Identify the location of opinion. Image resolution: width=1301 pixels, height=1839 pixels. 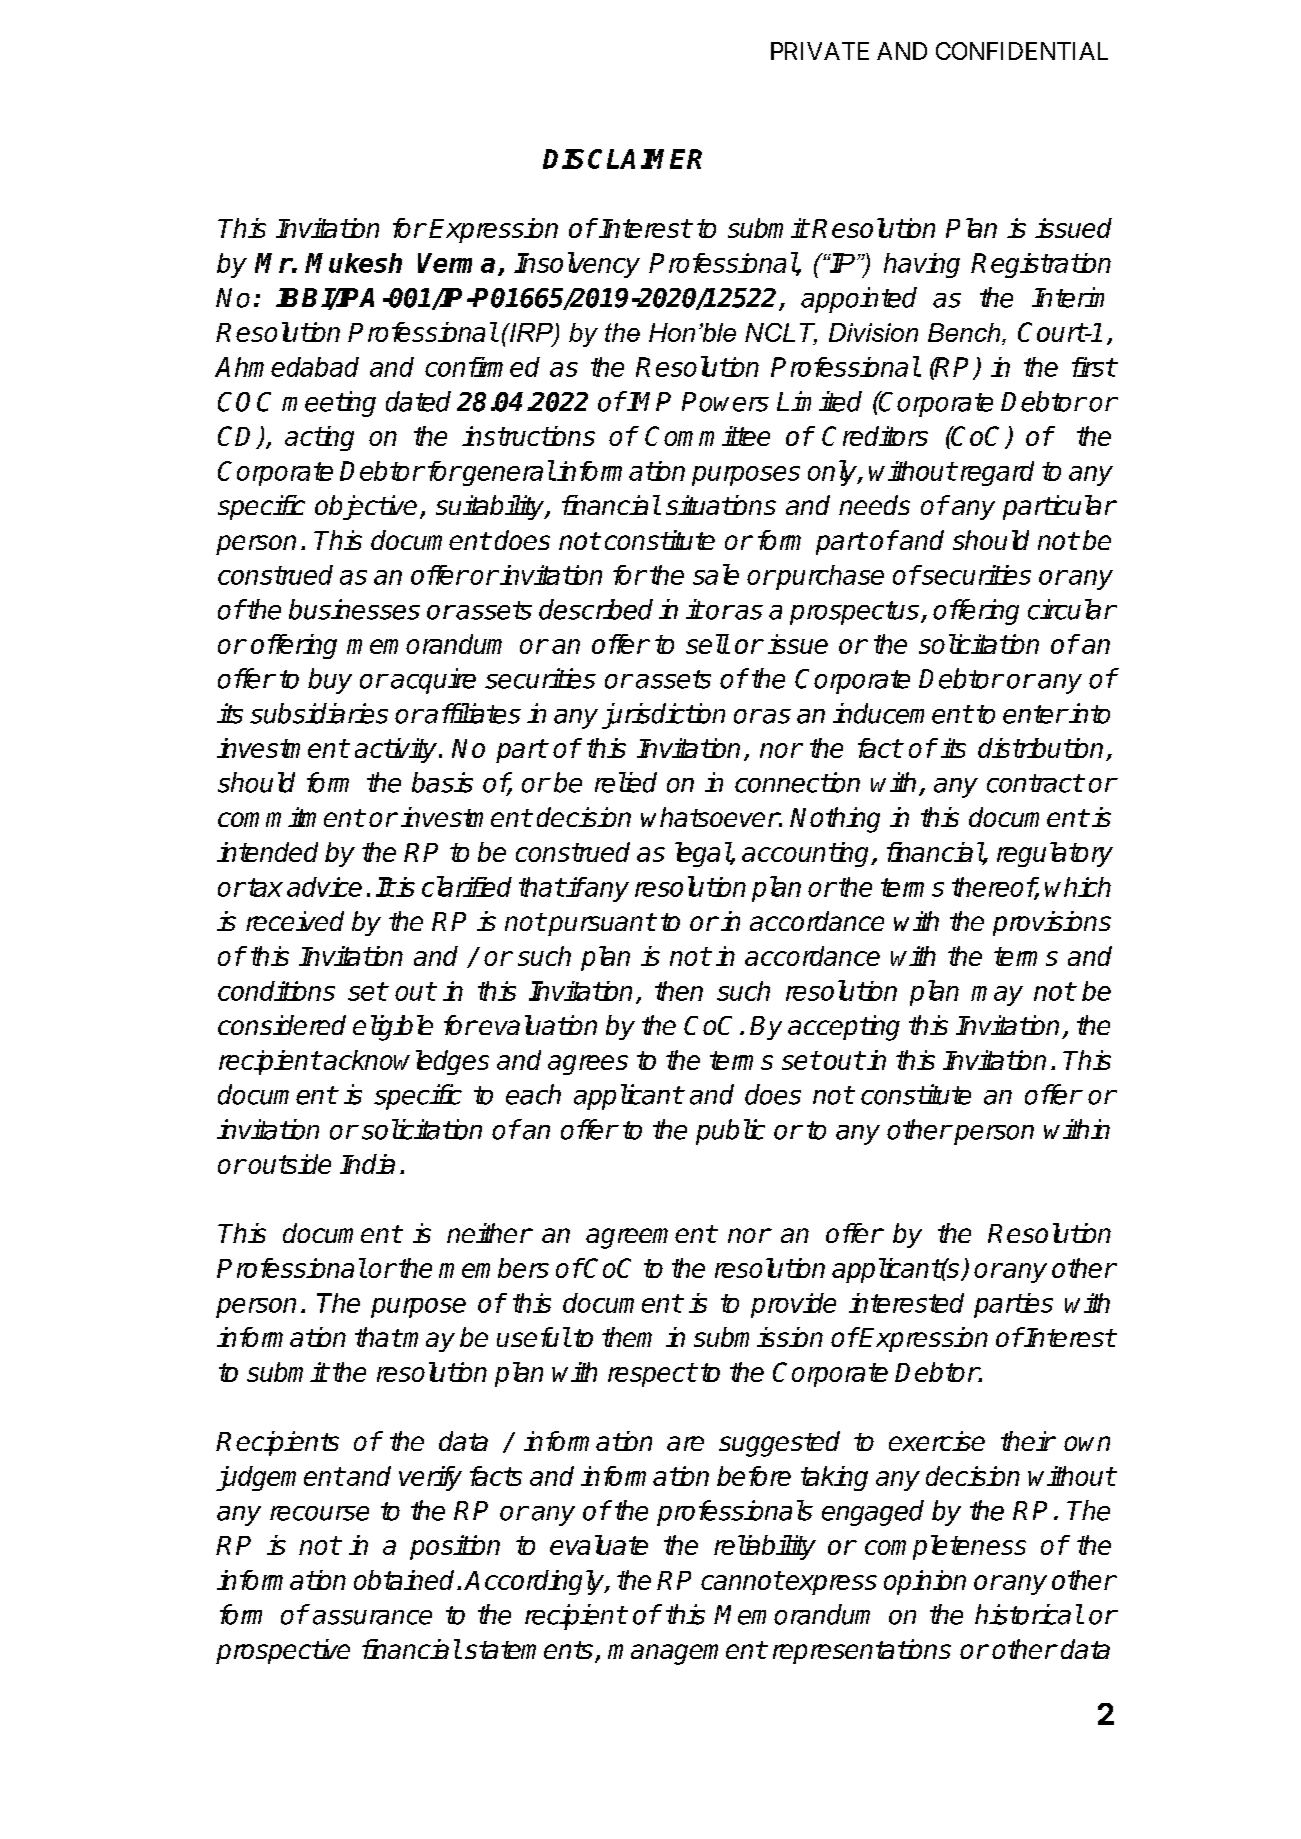
(925, 1582).
